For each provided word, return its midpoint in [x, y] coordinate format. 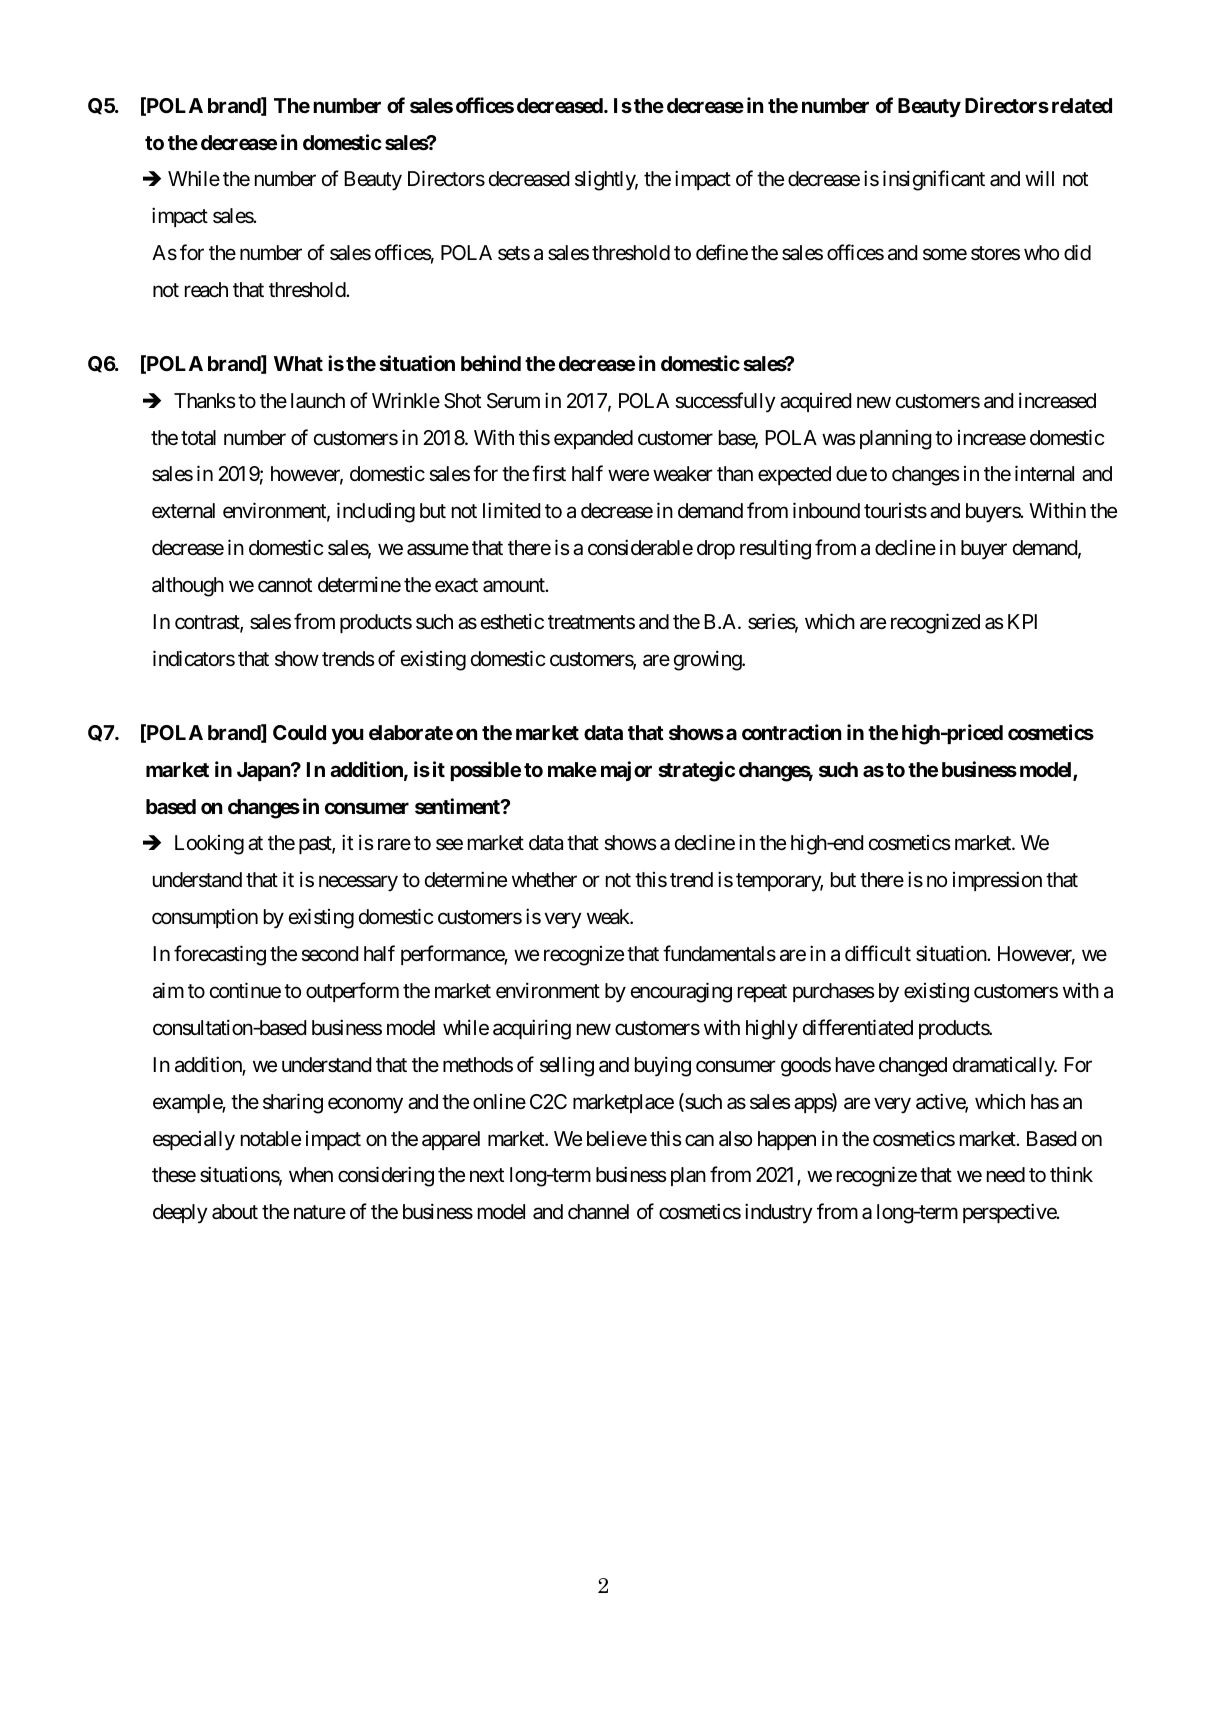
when [311, 1175]
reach [206, 290]
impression [997, 881]
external [183, 511]
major [626, 771]
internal [1044, 474]
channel [598, 1212]
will [1039, 178]
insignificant [934, 180]
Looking [209, 845]
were [628, 476]
